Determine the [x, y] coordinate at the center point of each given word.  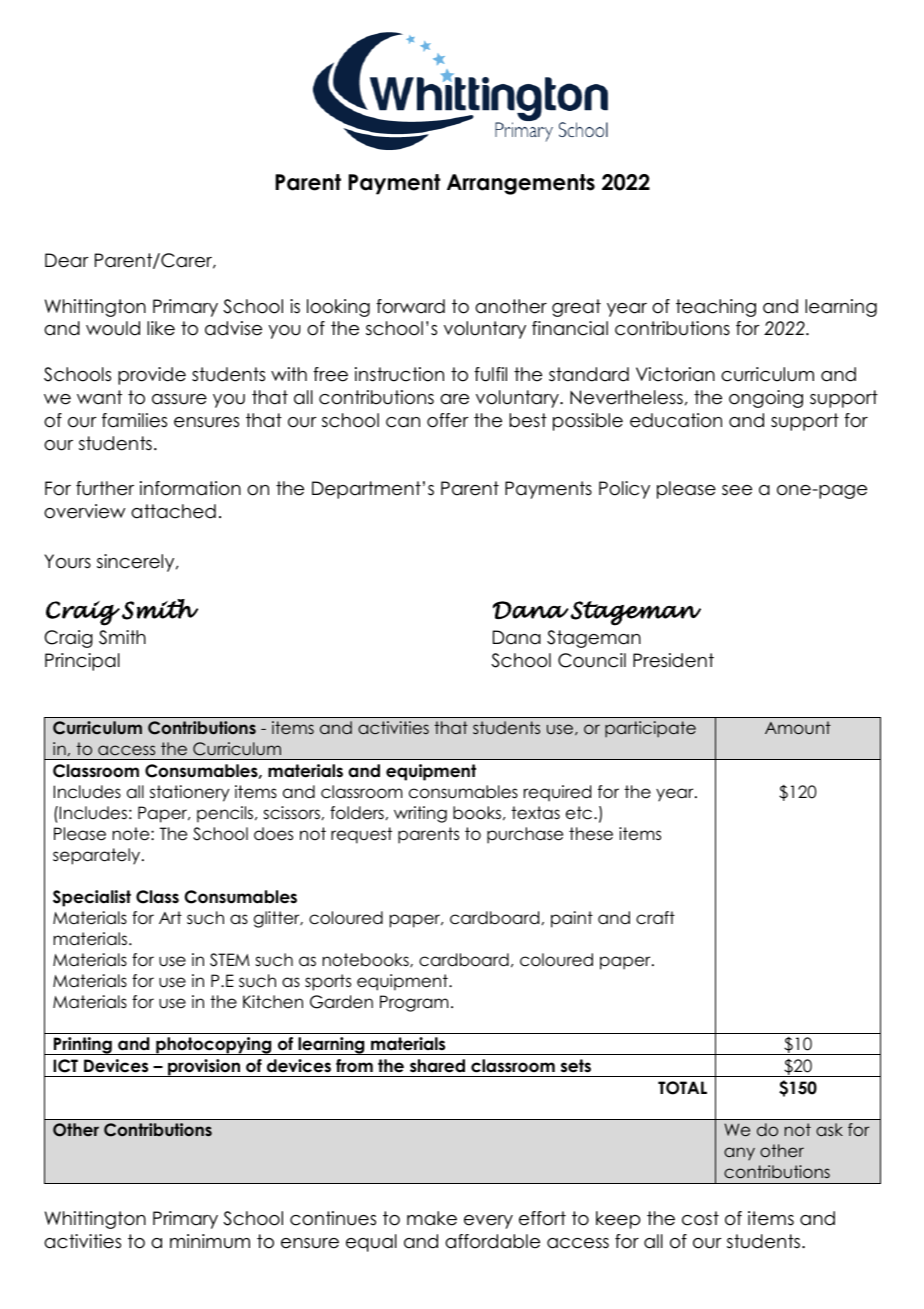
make [432, 1218]
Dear [67, 260]
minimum [210, 1241]
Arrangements [521, 184]
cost [700, 1218]
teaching [716, 308]
